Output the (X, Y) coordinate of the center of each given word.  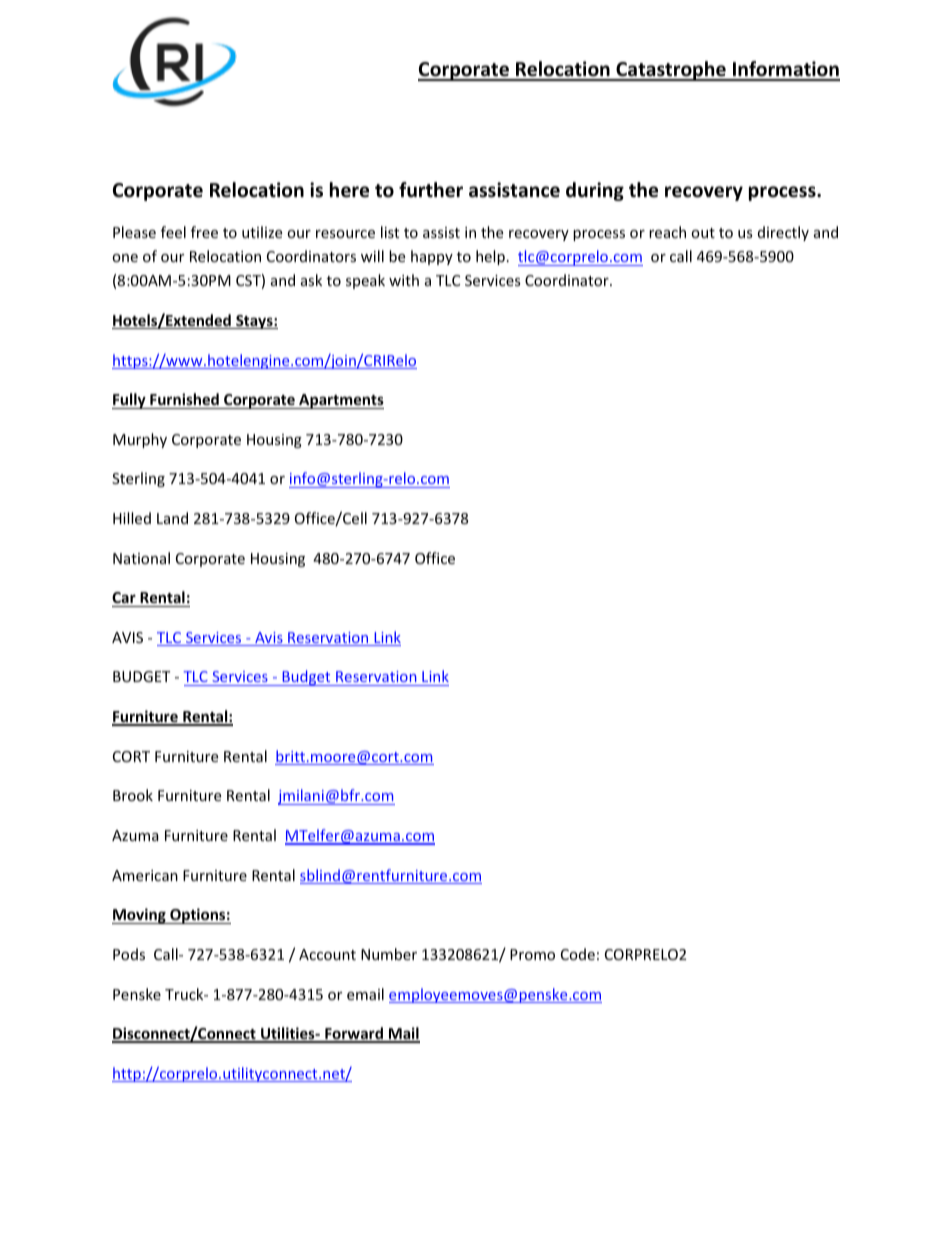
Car (124, 597)
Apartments (340, 401)
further (431, 190)
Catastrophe (671, 71)
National (141, 558)
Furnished (184, 399)
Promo (532, 954)
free (204, 232)
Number (389, 954)
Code (578, 954)
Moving (140, 916)
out (703, 233)
